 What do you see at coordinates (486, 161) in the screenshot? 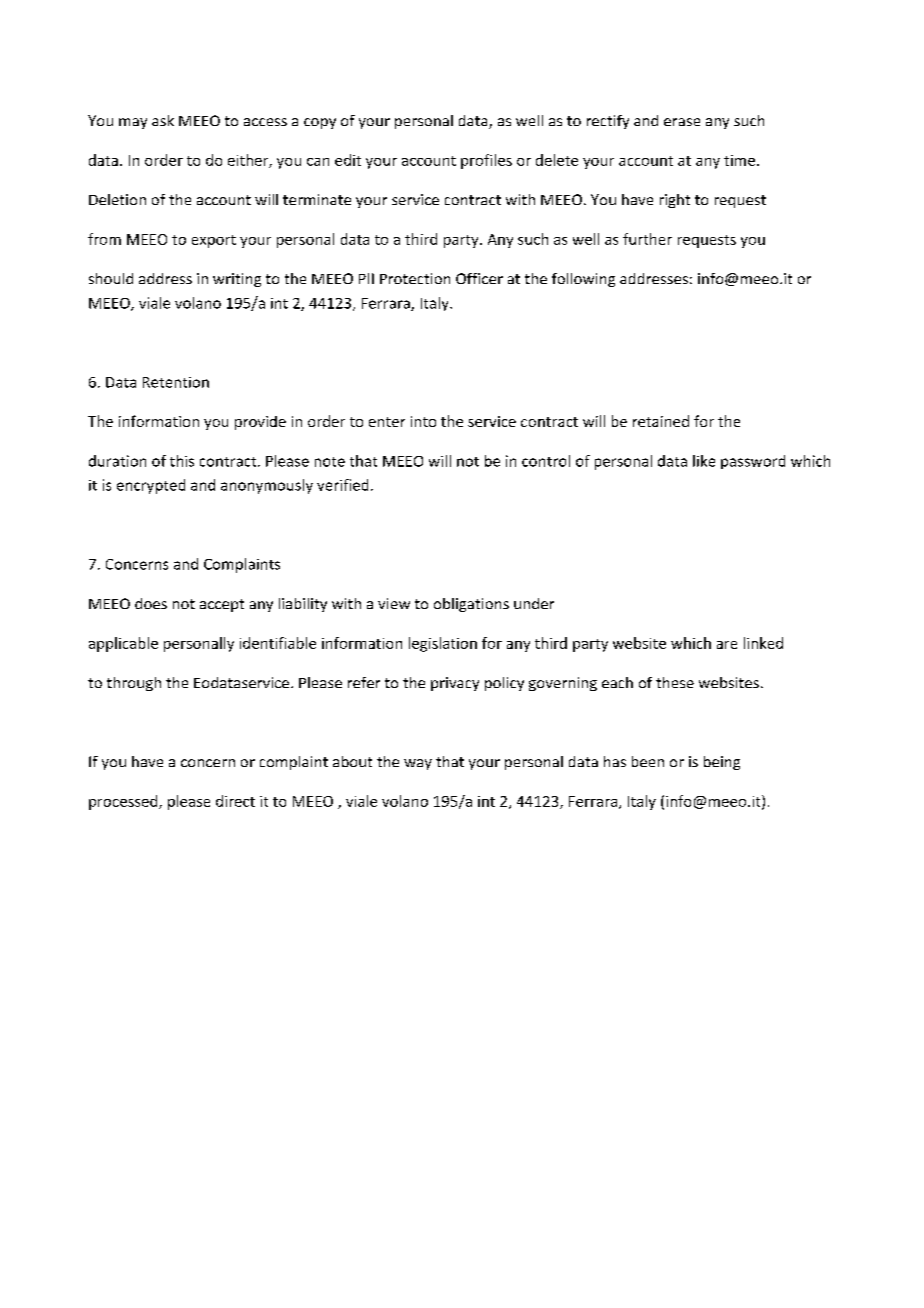
I see `profiles` at bounding box center [486, 161].
